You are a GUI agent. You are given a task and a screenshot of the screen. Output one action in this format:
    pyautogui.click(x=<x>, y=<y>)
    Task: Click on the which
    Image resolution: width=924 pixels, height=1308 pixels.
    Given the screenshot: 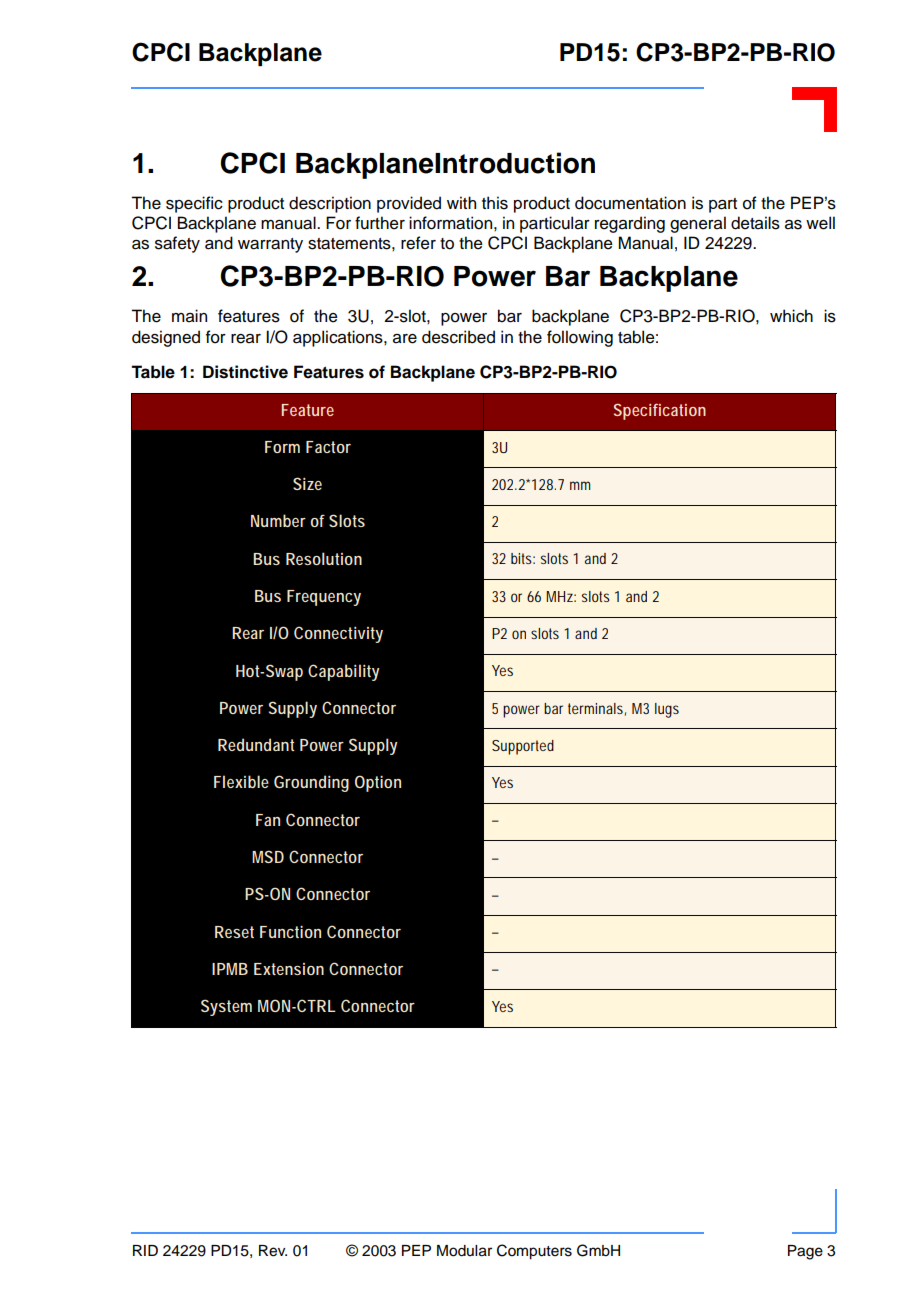 What is the action you would take?
    pyautogui.click(x=791, y=316)
